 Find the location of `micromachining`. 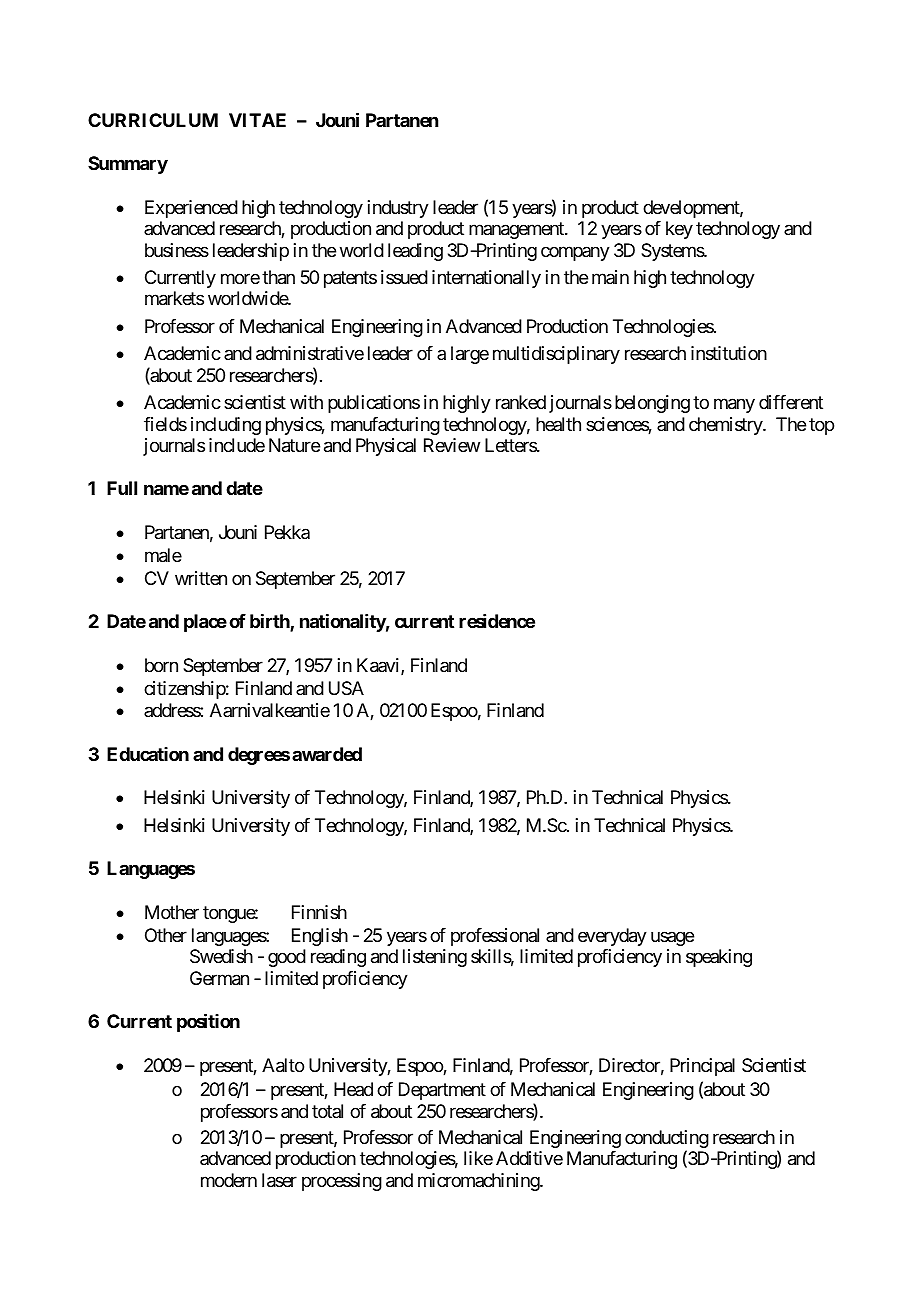

micromachining is located at coordinates (479, 1182).
